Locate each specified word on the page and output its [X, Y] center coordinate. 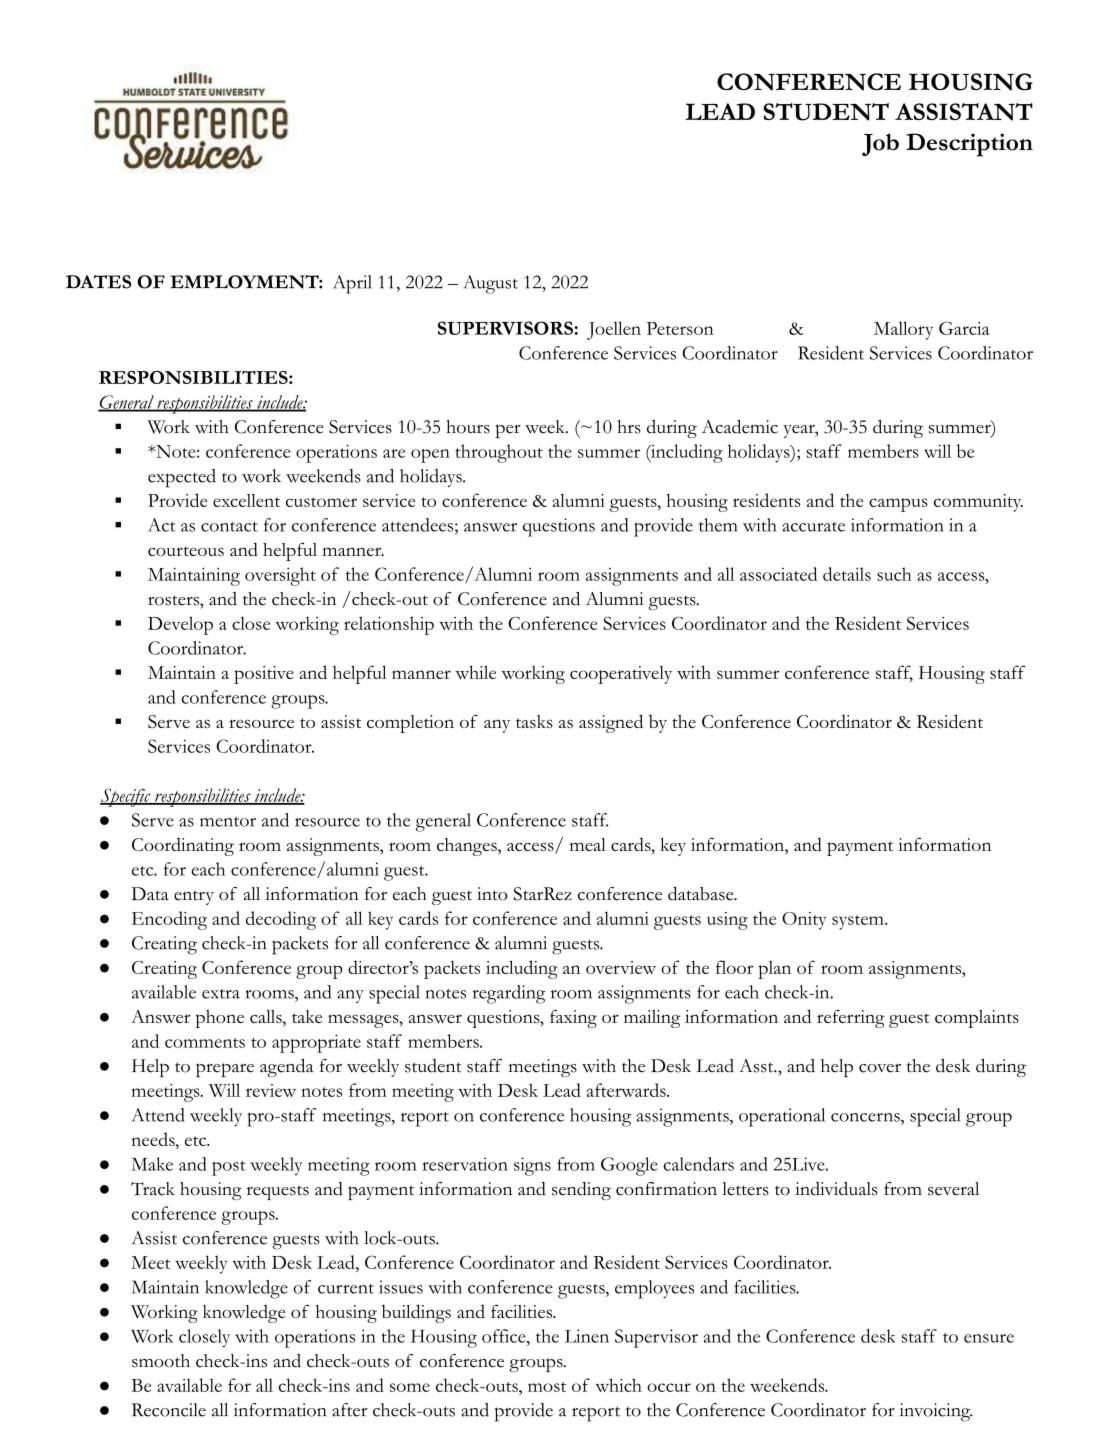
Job [880, 144]
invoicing [936, 1412]
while [475, 672]
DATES [98, 282]
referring [851, 1019]
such [894, 574]
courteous [186, 551]
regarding [509, 994]
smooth [161, 1361]
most [547, 1387]
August [490, 284]
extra [221, 994]
